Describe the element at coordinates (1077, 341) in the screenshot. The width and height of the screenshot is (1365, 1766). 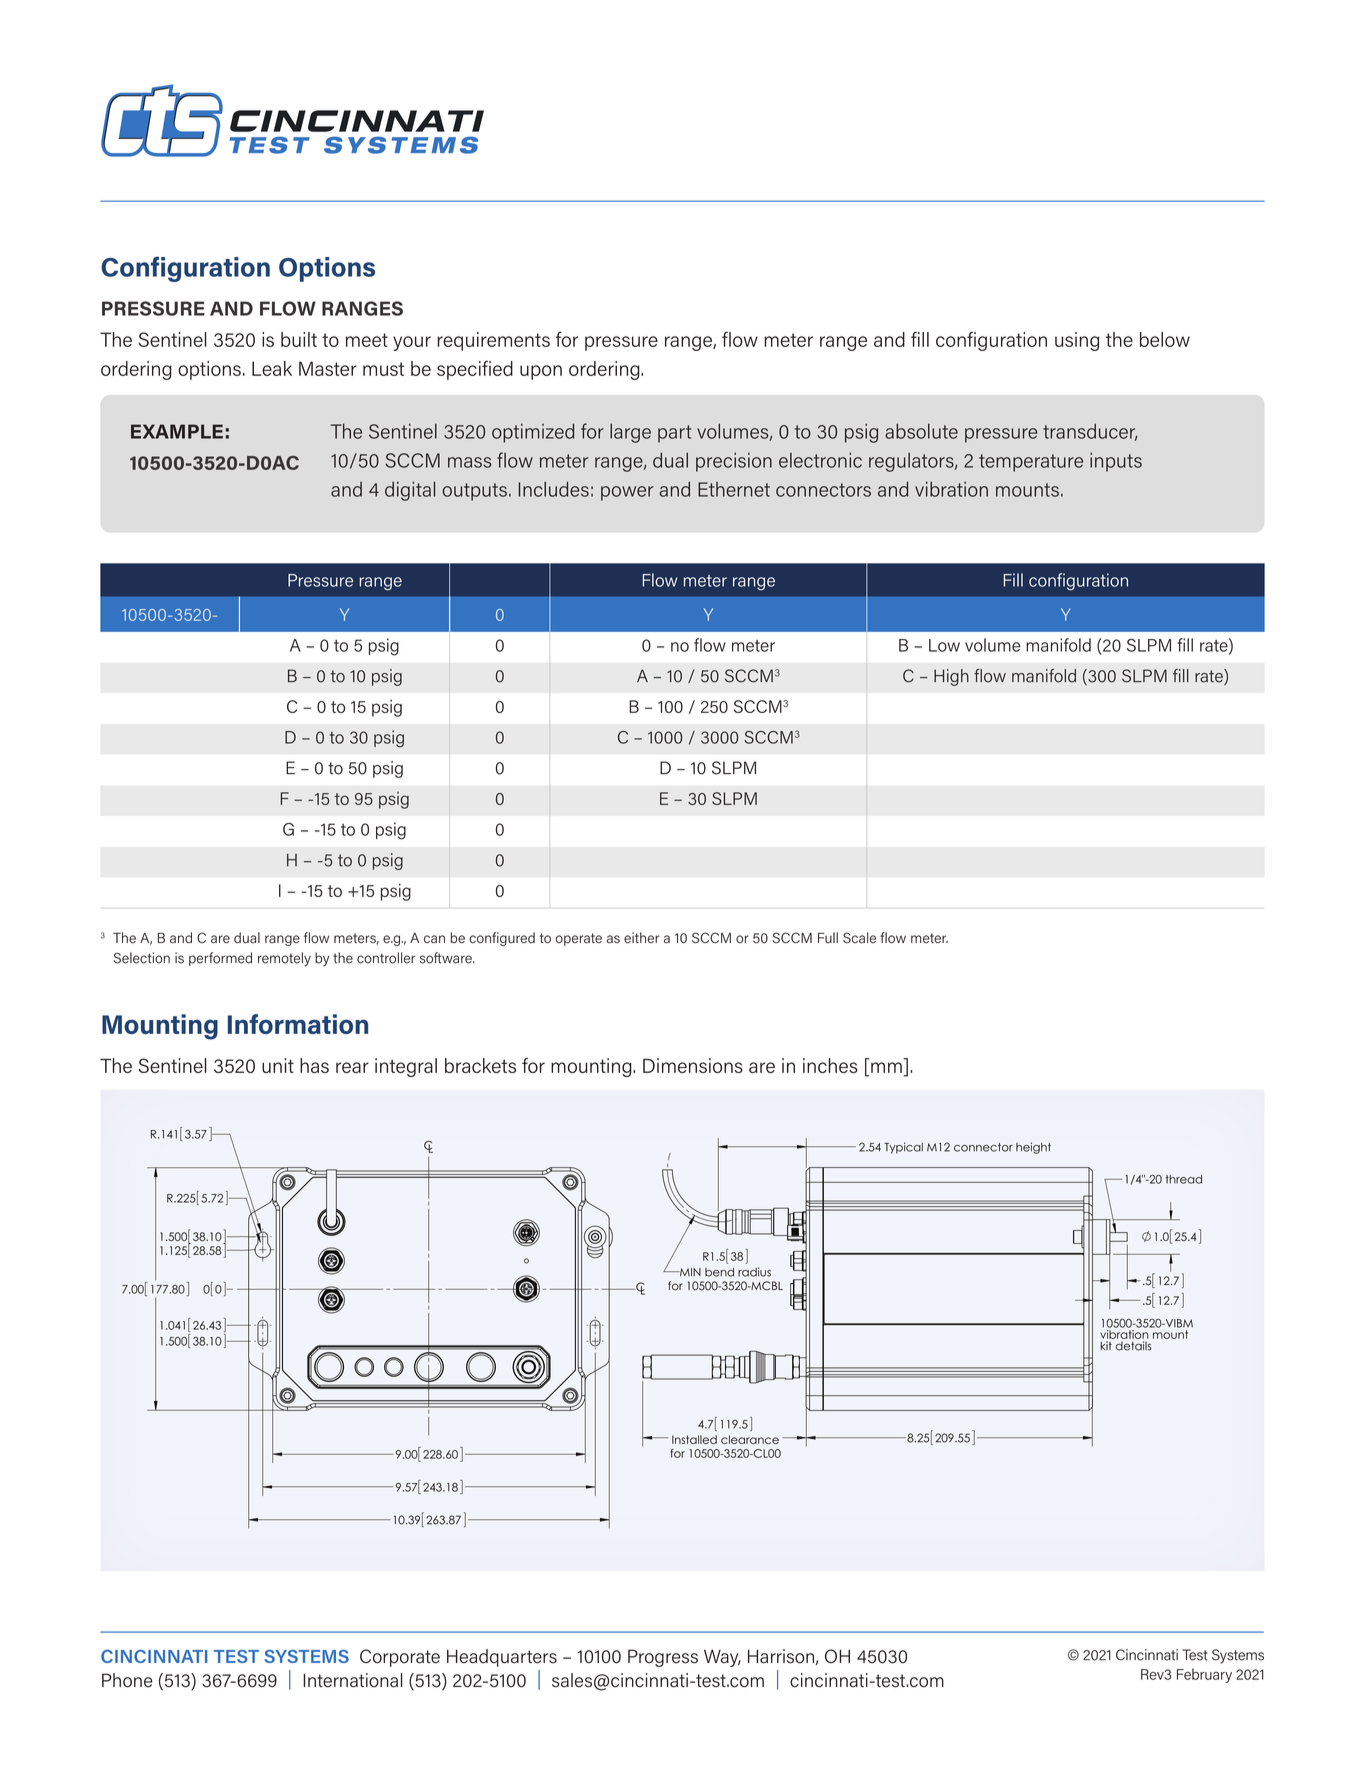
I see `using` at that location.
